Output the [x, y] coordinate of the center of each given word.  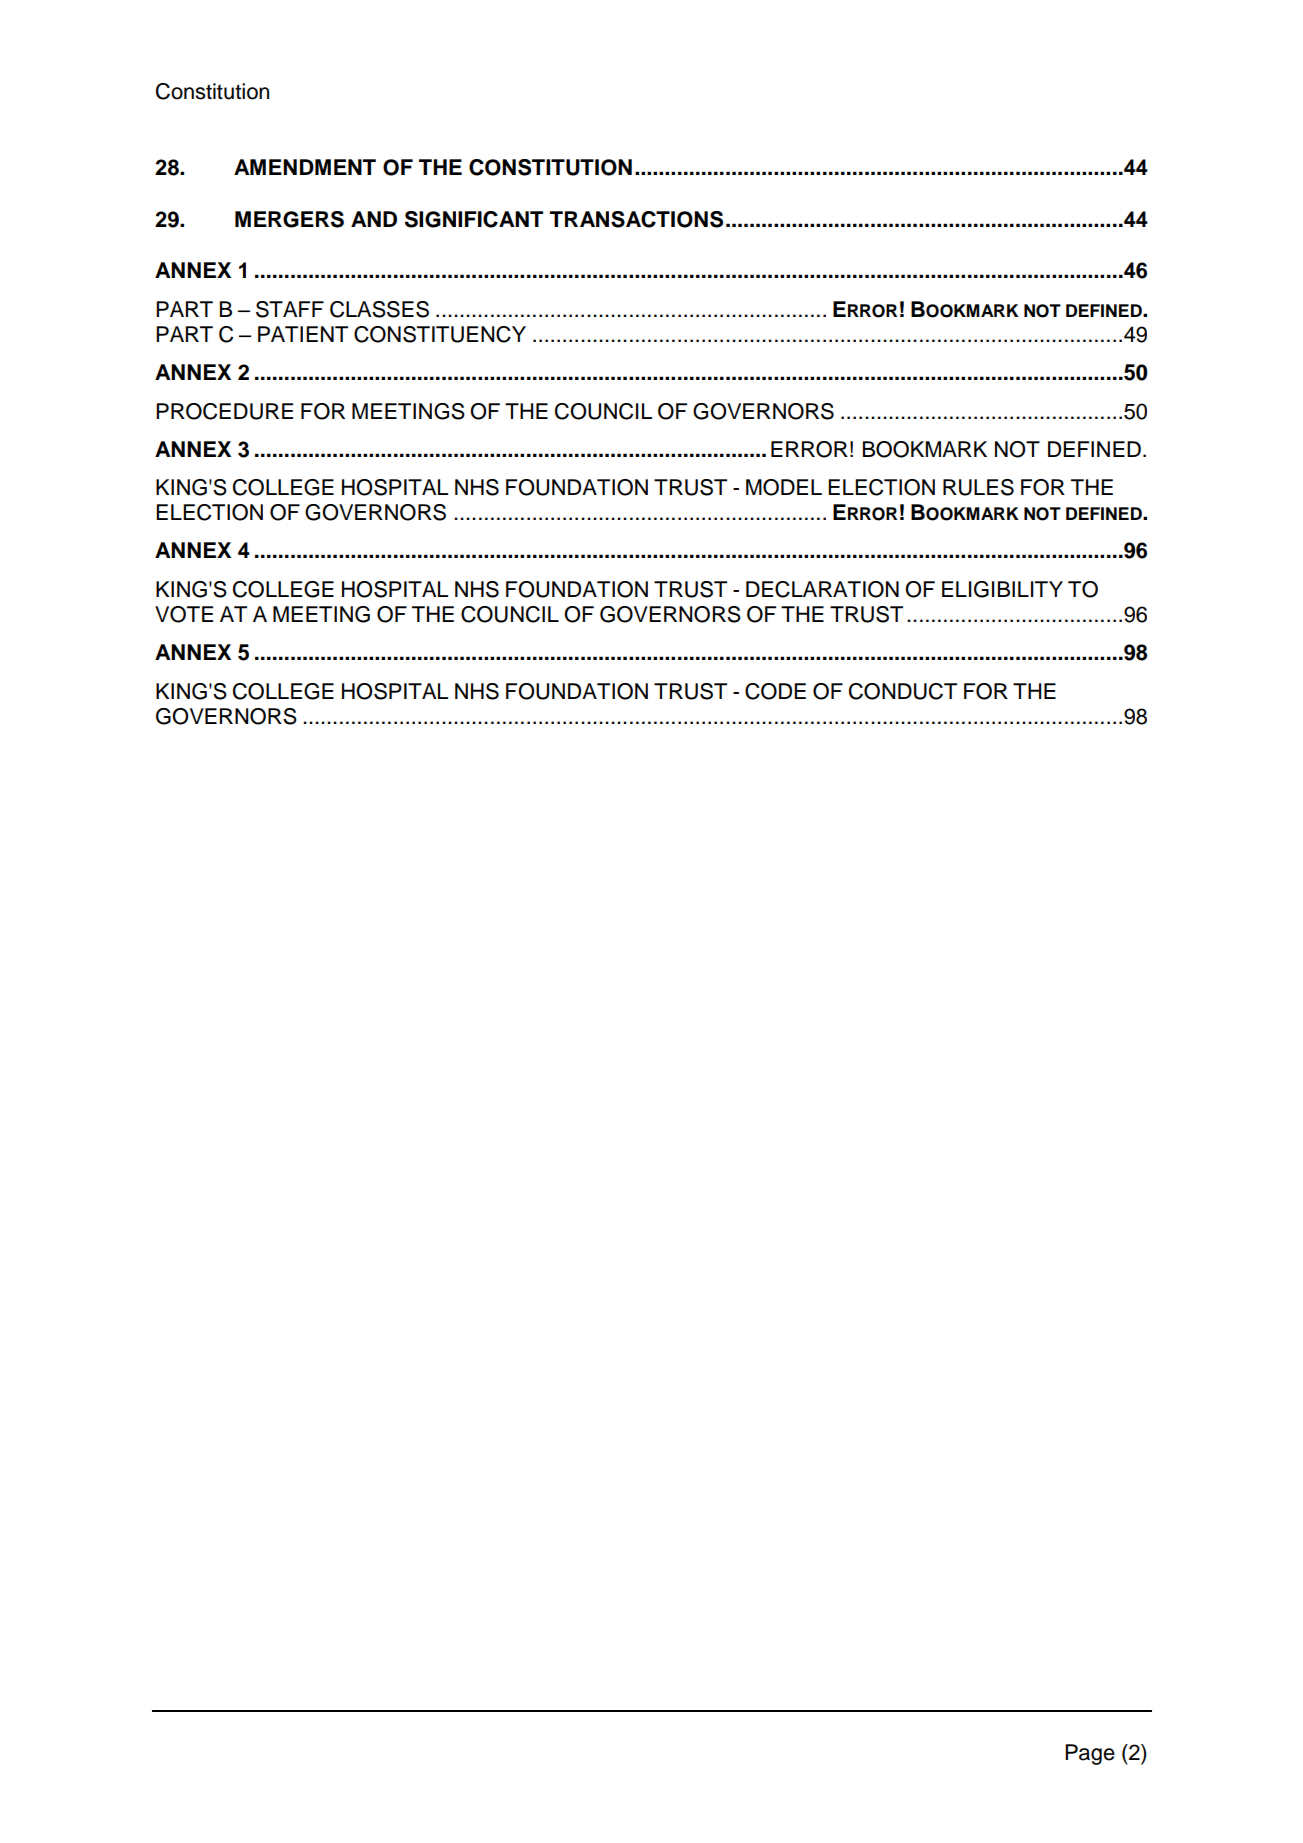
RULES [978, 487]
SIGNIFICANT [474, 219]
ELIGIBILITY [1002, 589]
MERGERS [289, 219]
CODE [775, 691]
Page [1090, 1754]
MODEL [784, 487]
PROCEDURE [224, 411]
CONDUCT [903, 691]
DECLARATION [822, 589]
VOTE [184, 614]
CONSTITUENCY [440, 334]
